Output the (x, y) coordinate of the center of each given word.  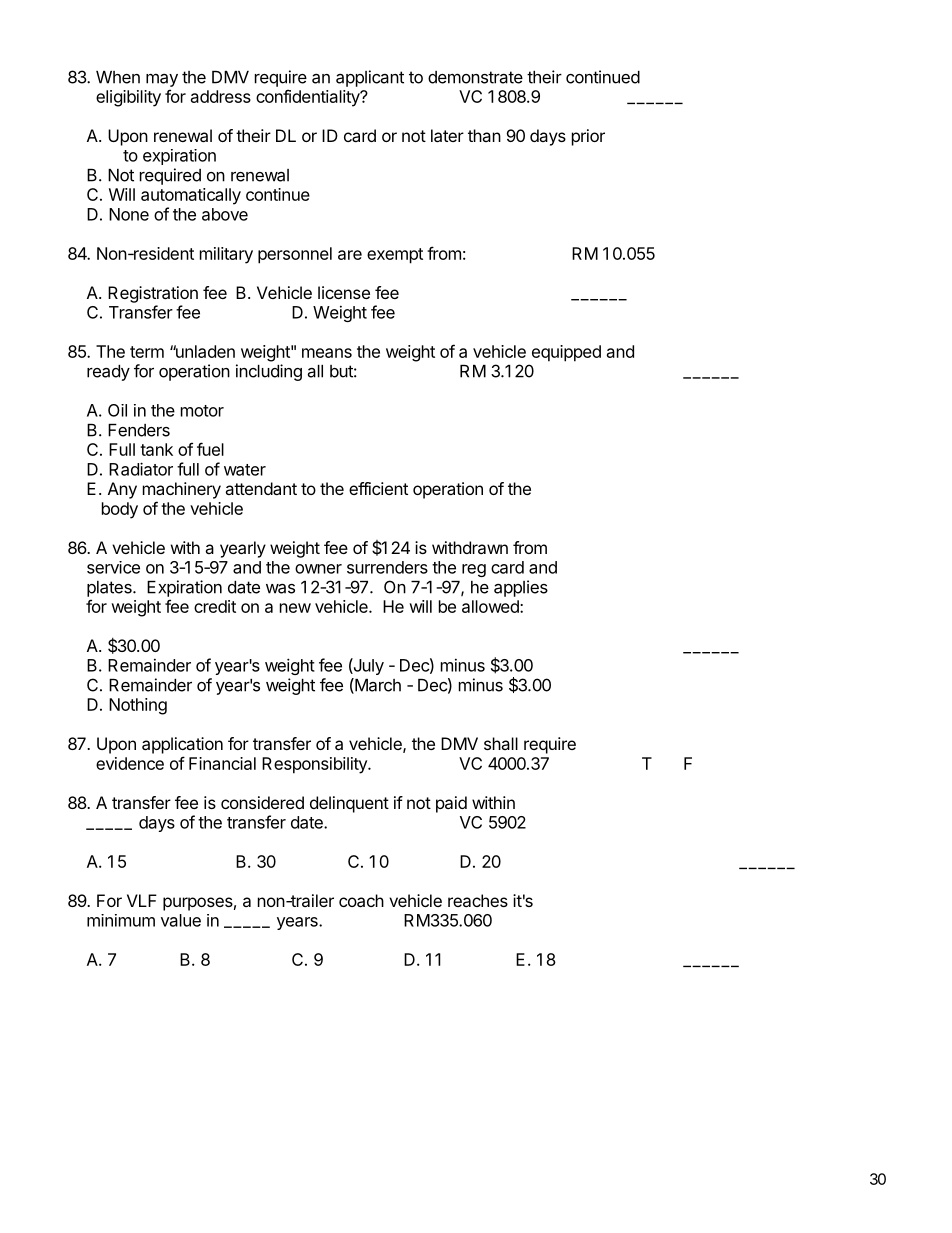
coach (361, 900)
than (484, 135)
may (162, 80)
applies (521, 588)
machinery (182, 490)
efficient (378, 488)
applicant (370, 78)
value (181, 920)
